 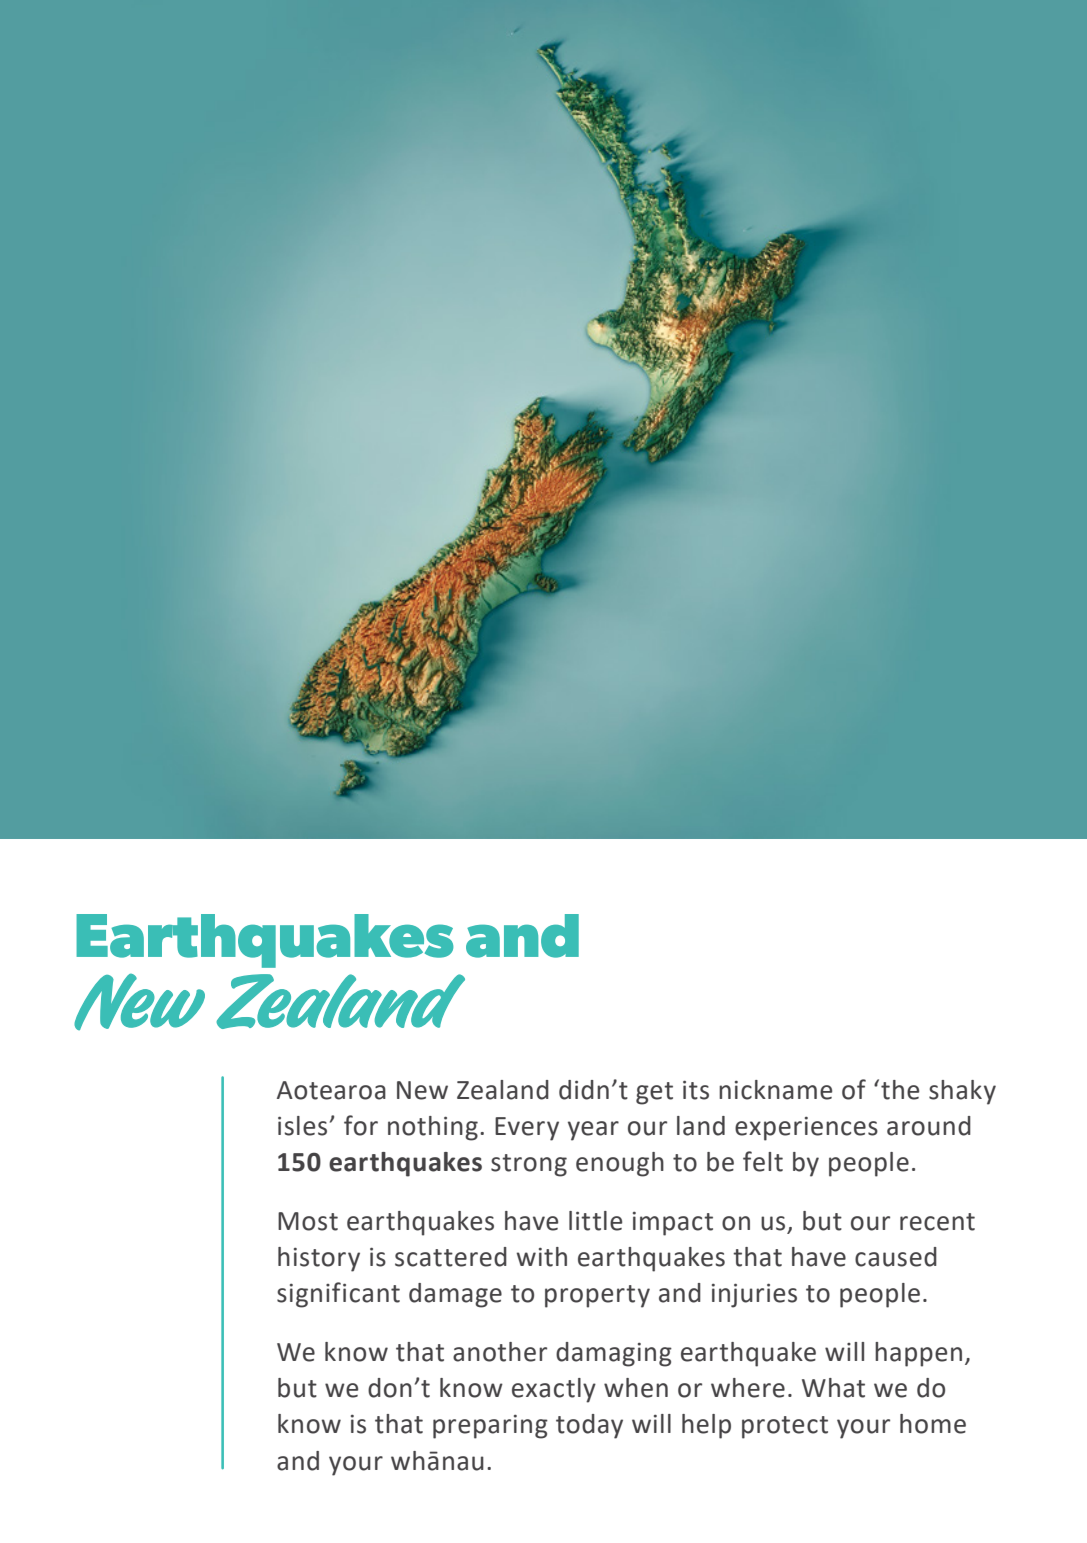 What do you see at coordinates (962, 1092) in the screenshot?
I see `shaky` at bounding box center [962, 1092].
